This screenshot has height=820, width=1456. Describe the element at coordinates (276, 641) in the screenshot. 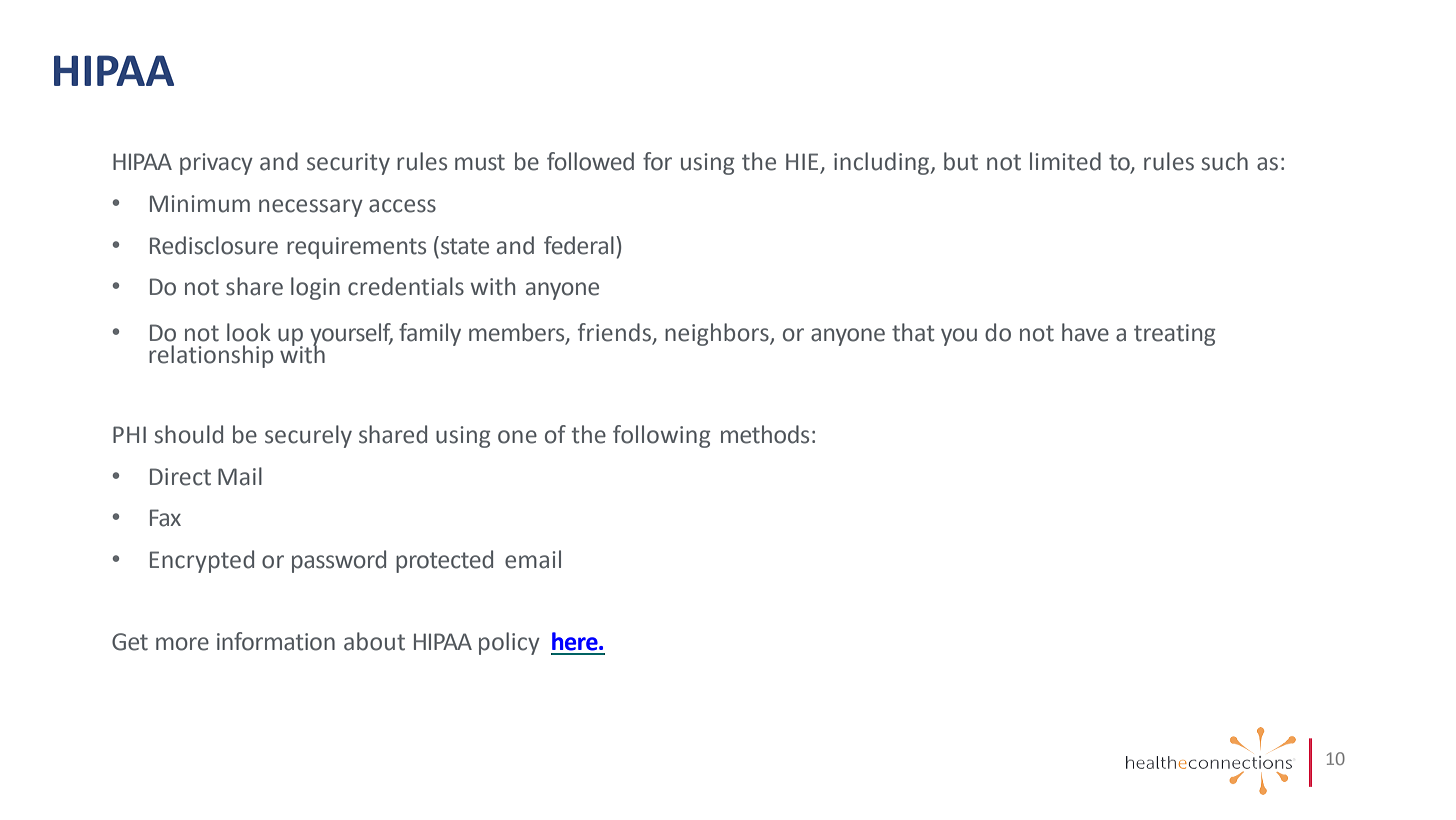

I see `information` at that location.
